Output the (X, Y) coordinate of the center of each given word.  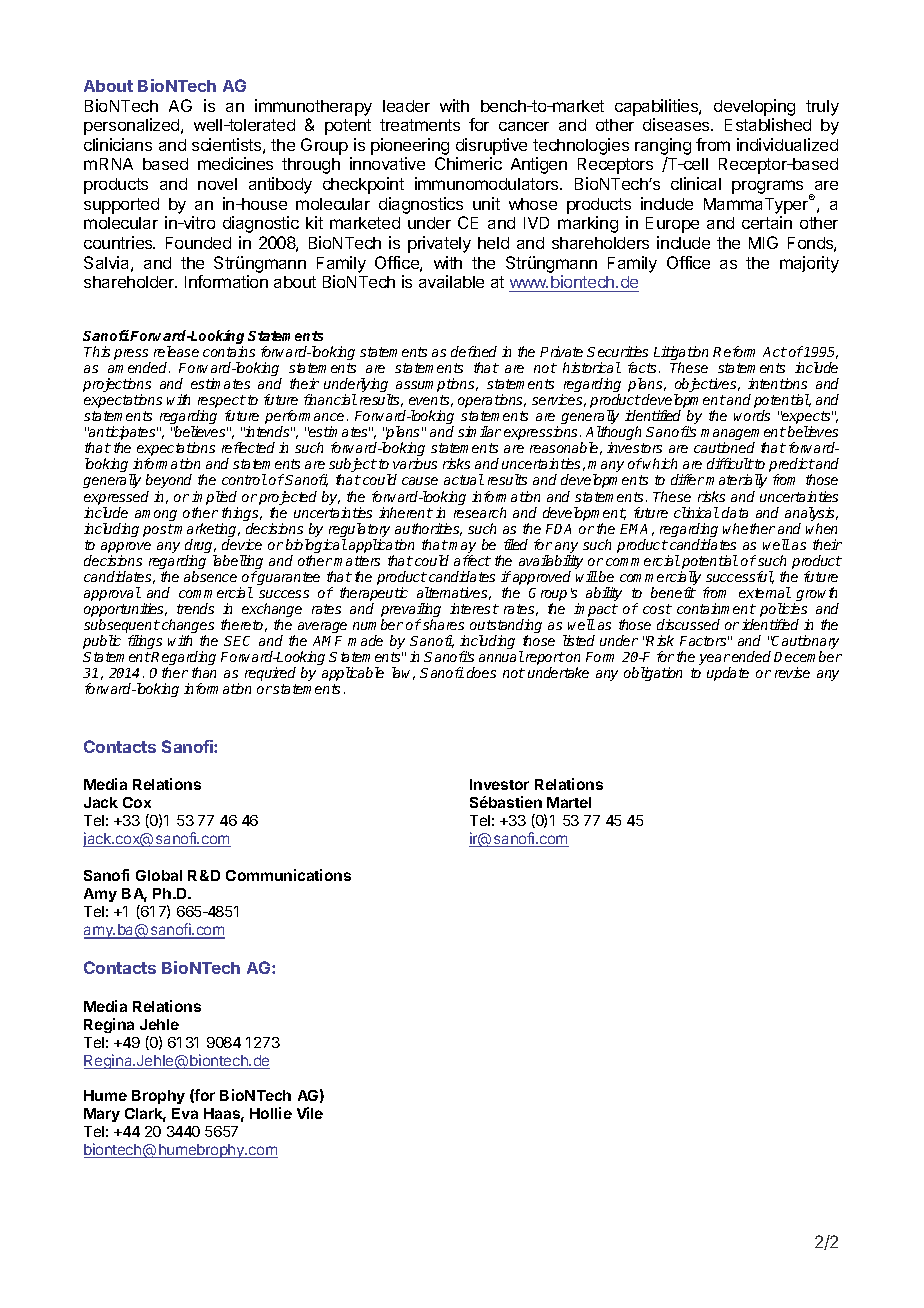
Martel (569, 802)
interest (474, 608)
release (176, 351)
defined (474, 351)
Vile (310, 1113)
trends (195, 608)
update (728, 674)
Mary (102, 1115)
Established (768, 124)
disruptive (491, 146)
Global (159, 875)
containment (716, 608)
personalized (133, 126)
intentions (777, 383)
